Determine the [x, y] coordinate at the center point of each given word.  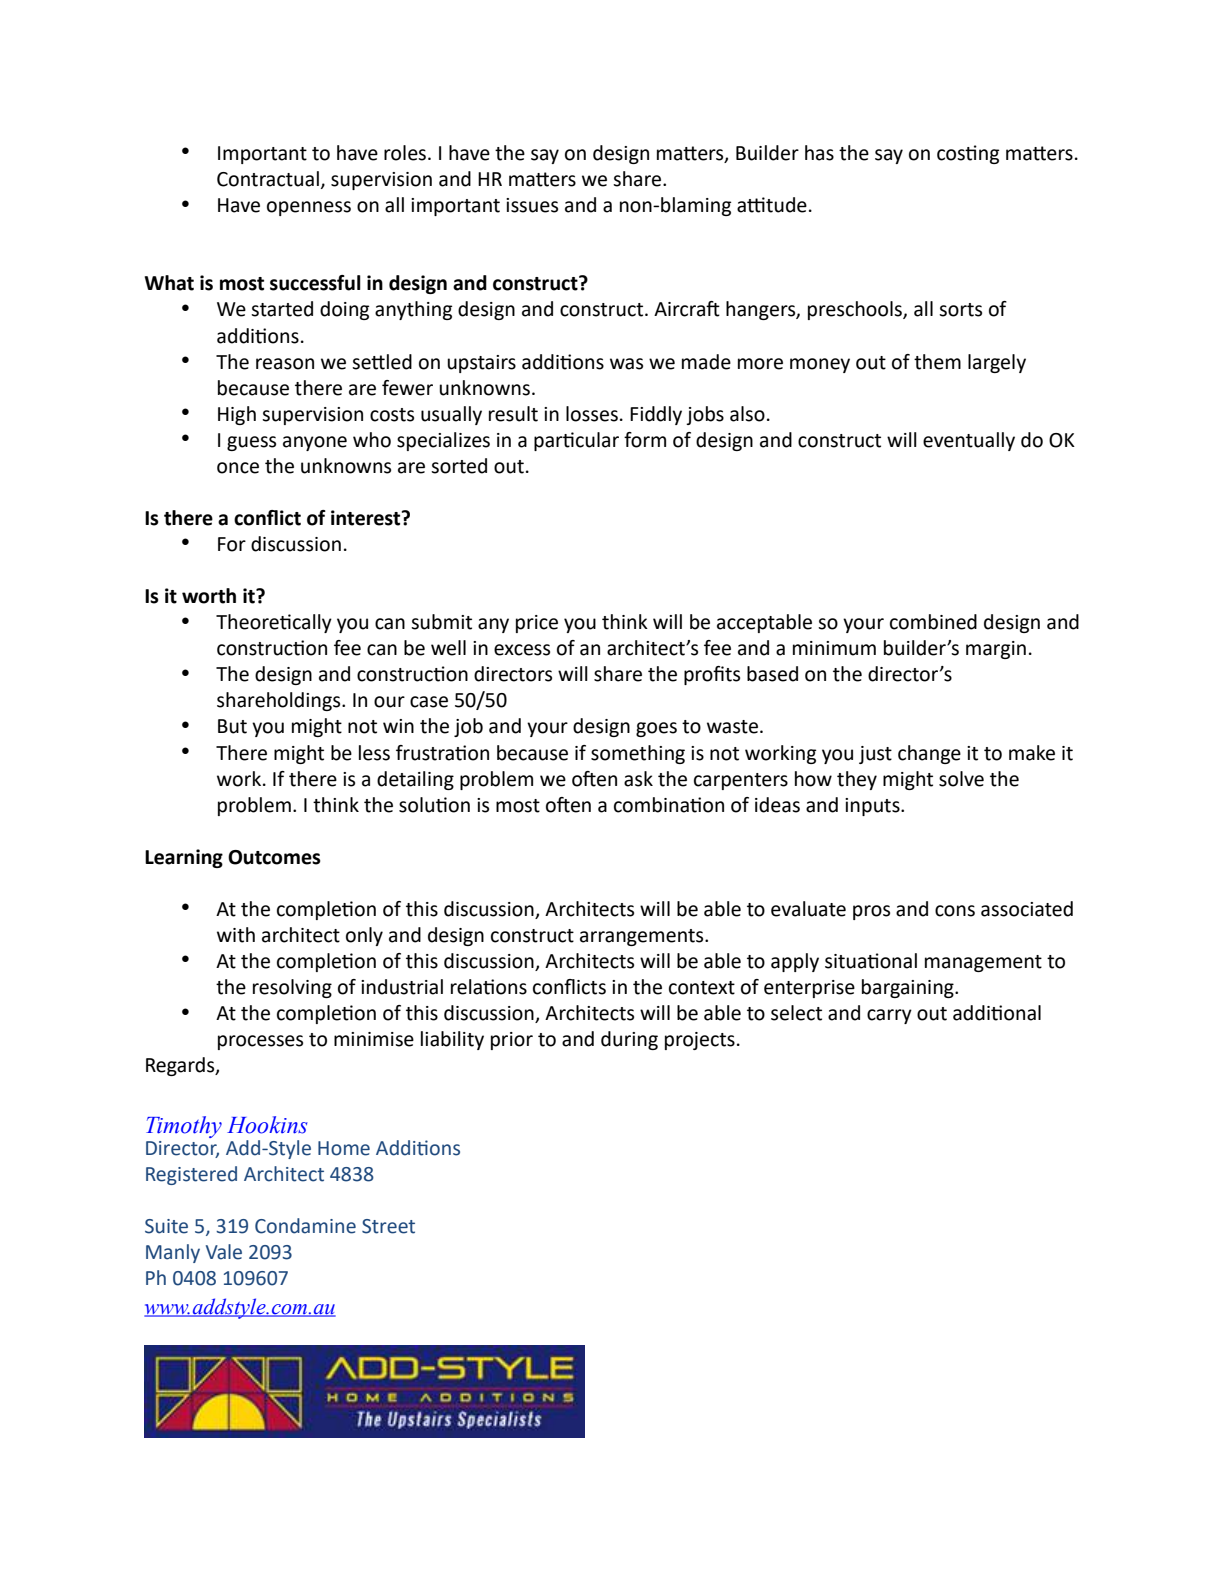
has [819, 153]
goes [656, 729]
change [929, 754]
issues [532, 205]
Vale [224, 1252]
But [232, 726]
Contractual [268, 179]
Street [388, 1226]
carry [889, 1016]
